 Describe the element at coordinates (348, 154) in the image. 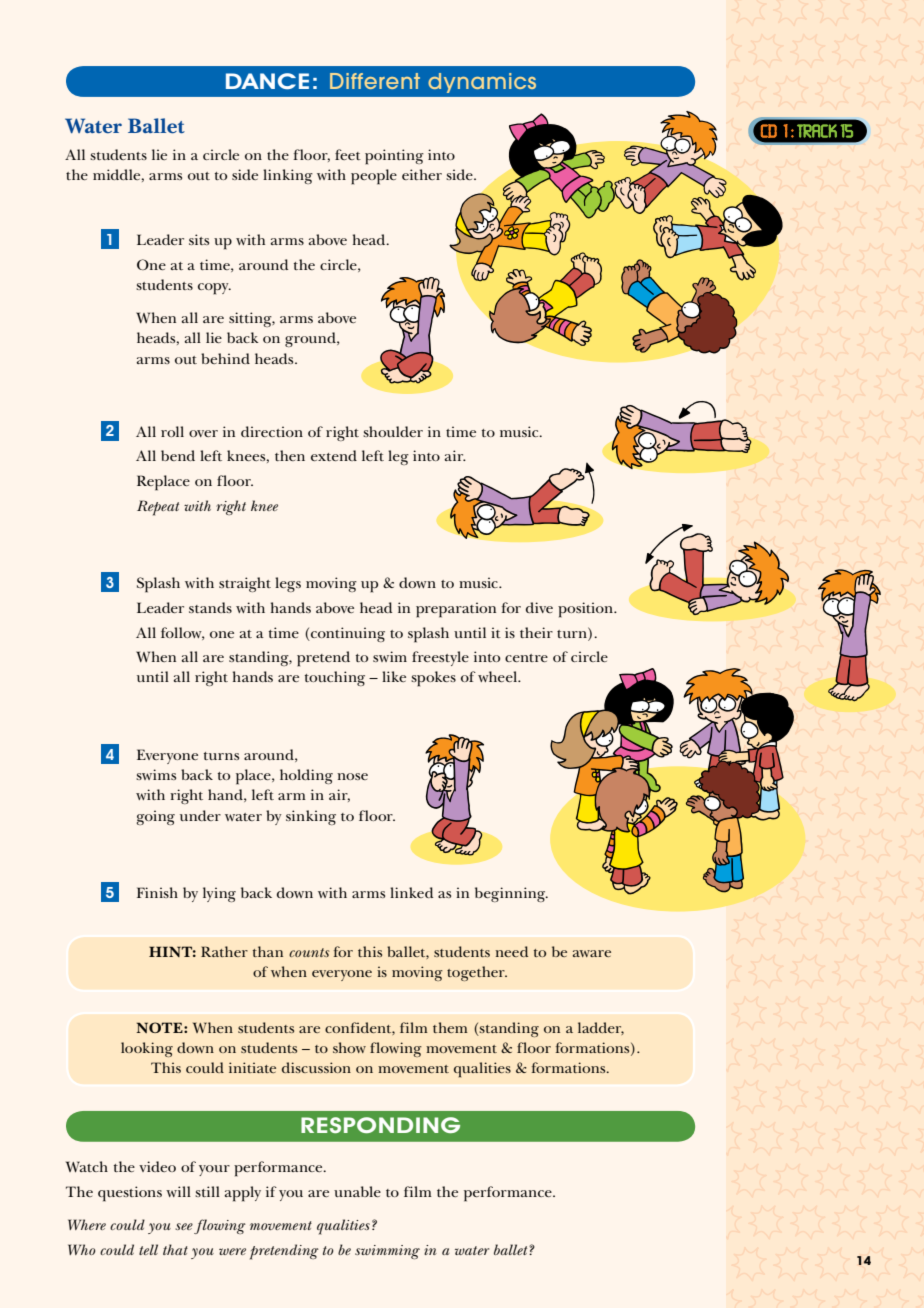

I see `feet` at that location.
